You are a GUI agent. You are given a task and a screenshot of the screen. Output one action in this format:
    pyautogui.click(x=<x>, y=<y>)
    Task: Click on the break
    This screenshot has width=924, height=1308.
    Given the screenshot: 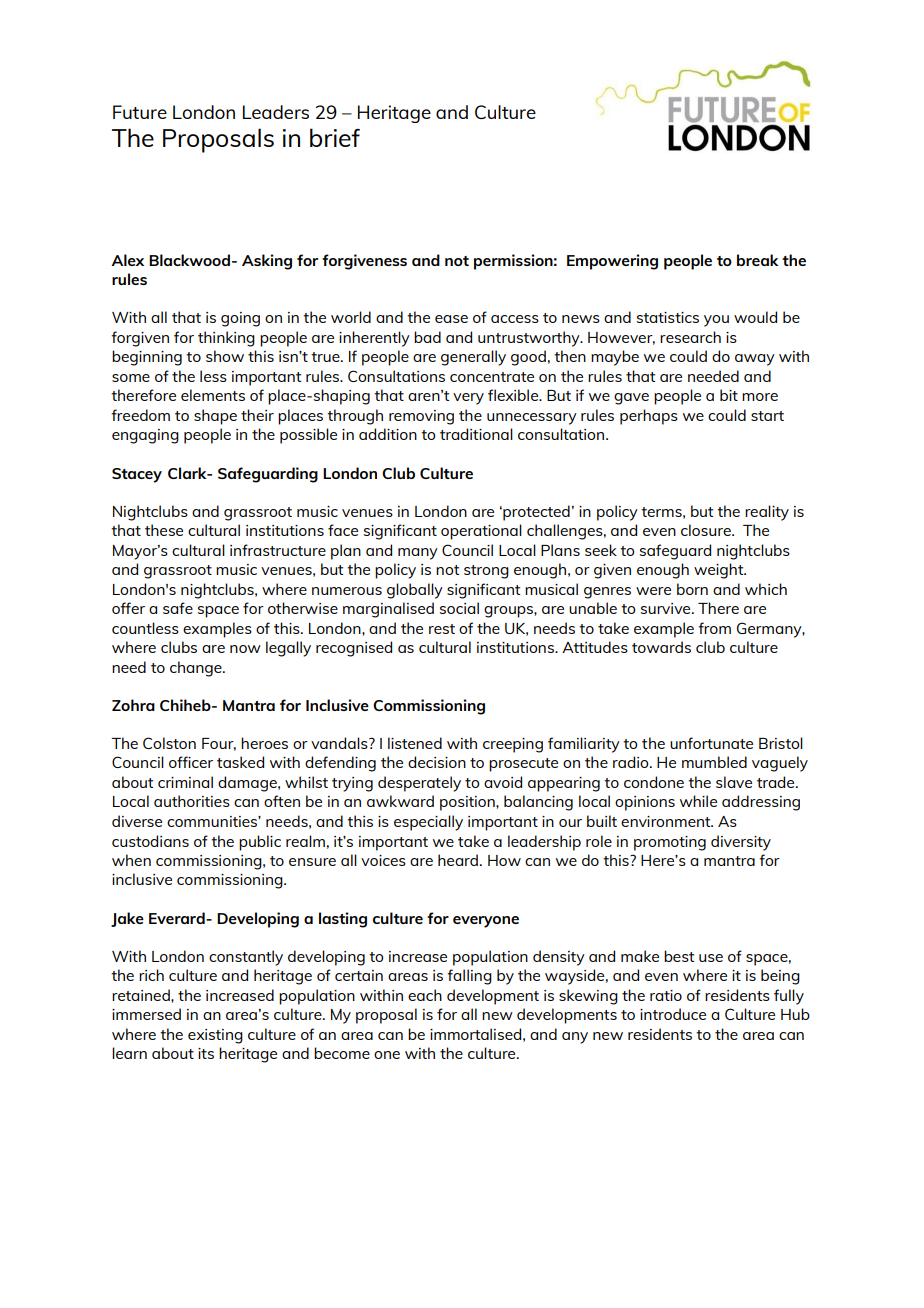 What is the action you would take?
    pyautogui.click(x=757, y=260)
